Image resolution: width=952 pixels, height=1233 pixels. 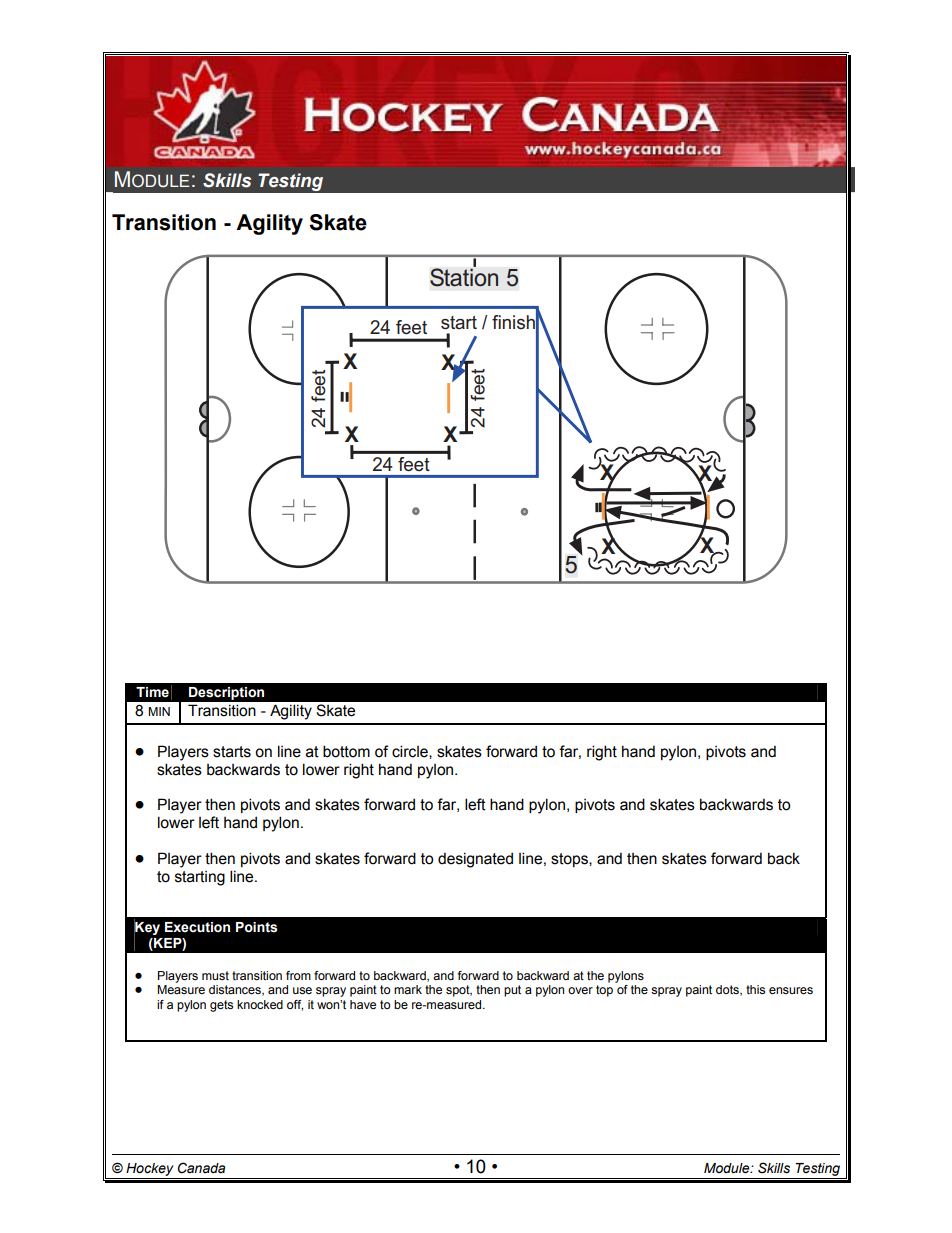 I want to click on bottom, so click(x=346, y=751).
